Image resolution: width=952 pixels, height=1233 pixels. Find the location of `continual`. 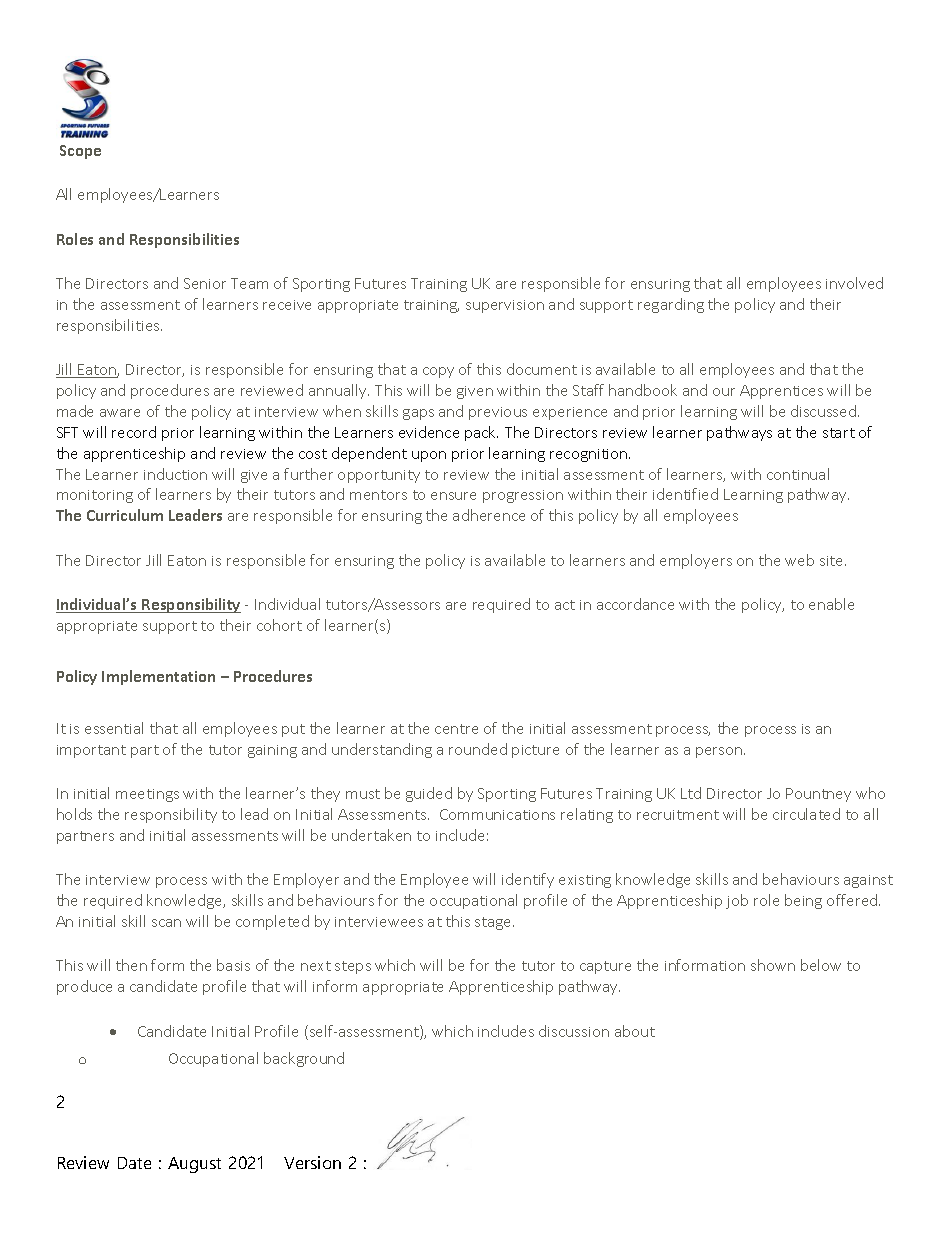

continual is located at coordinates (798, 474).
